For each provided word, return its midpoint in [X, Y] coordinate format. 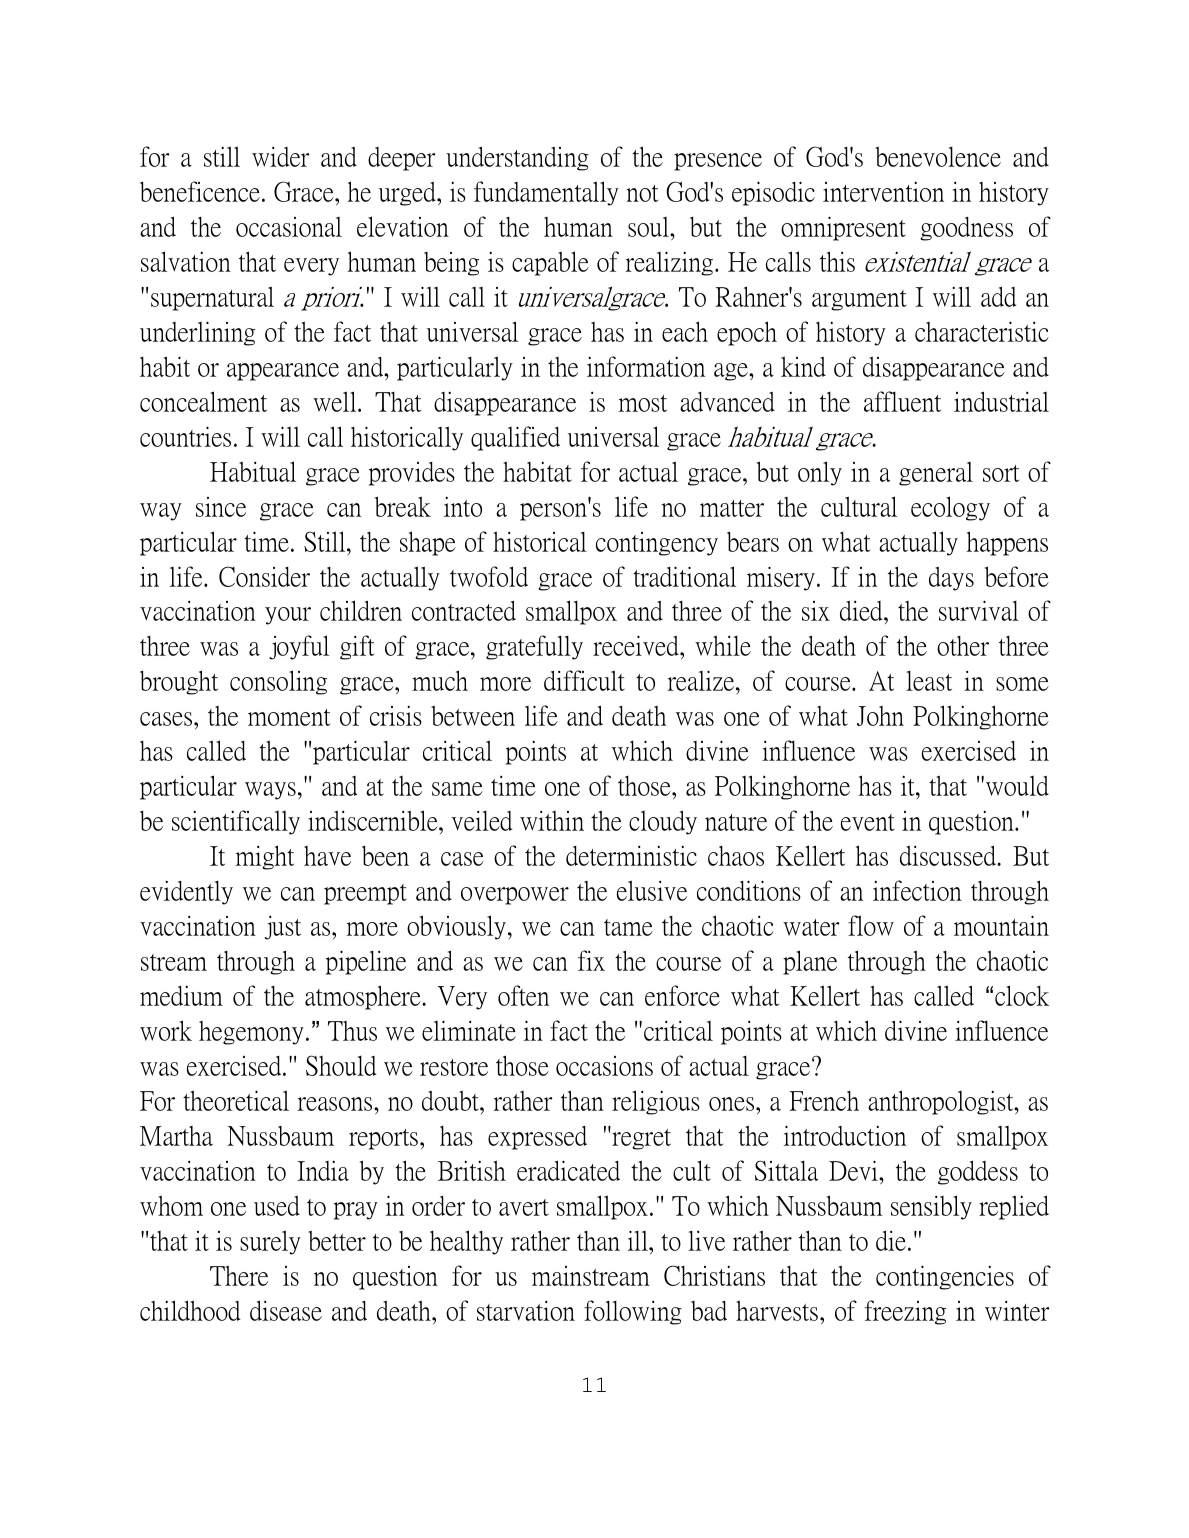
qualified [515, 438]
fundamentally [546, 193]
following [633, 1312]
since [221, 507]
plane [810, 962]
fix [591, 960]
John [880, 716]
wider [280, 157]
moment [289, 717]
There [239, 1275]
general [936, 474]
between [473, 716]
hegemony [251, 1033]
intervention [883, 191]
